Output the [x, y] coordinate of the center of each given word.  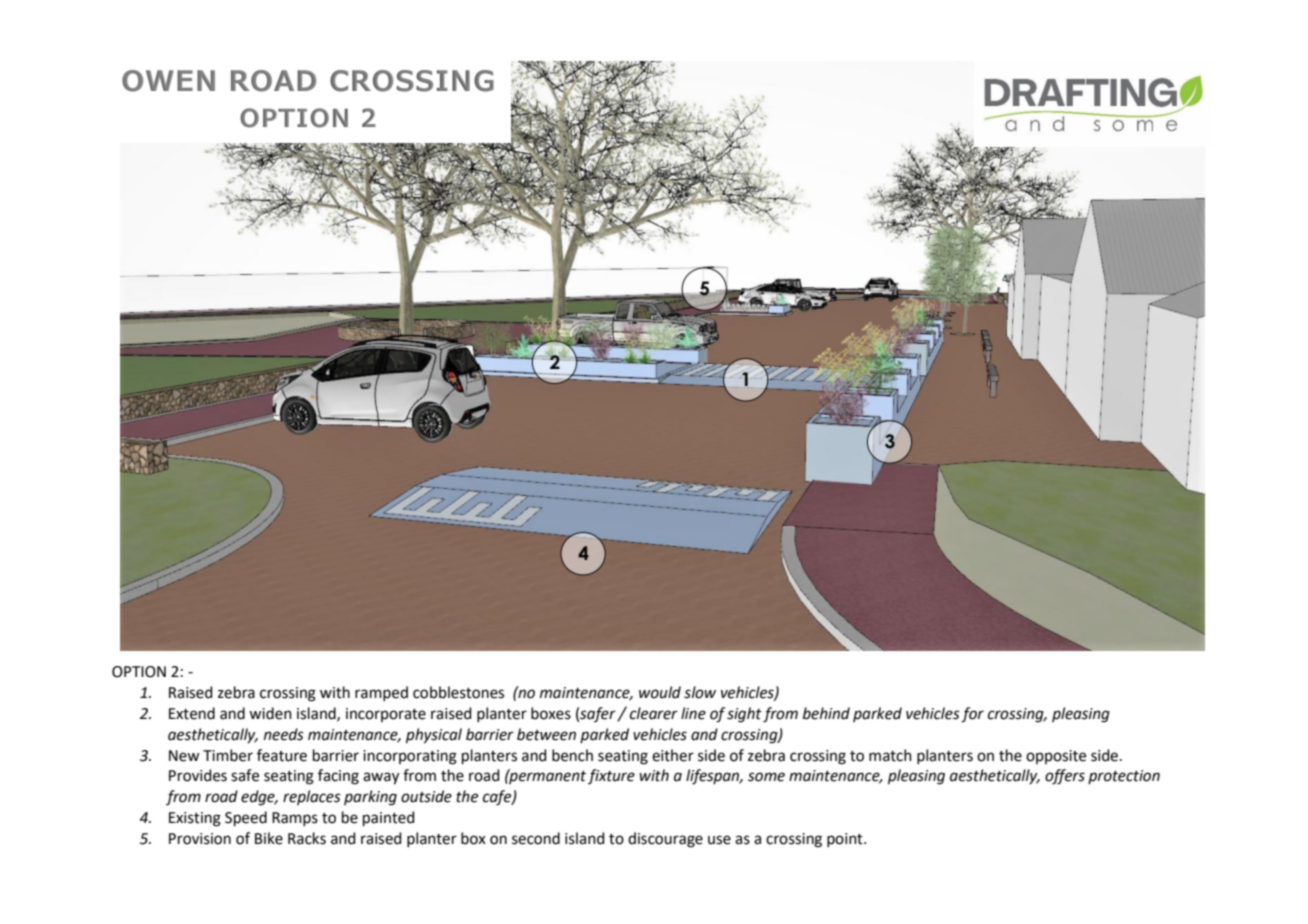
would [660, 692]
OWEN [168, 81]
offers [1065, 777]
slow [700, 692]
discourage [665, 840]
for [972, 715]
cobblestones [458, 692]
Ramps [295, 819]
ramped [381, 693]
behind [826, 713]
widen [270, 713]
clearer [654, 713]
